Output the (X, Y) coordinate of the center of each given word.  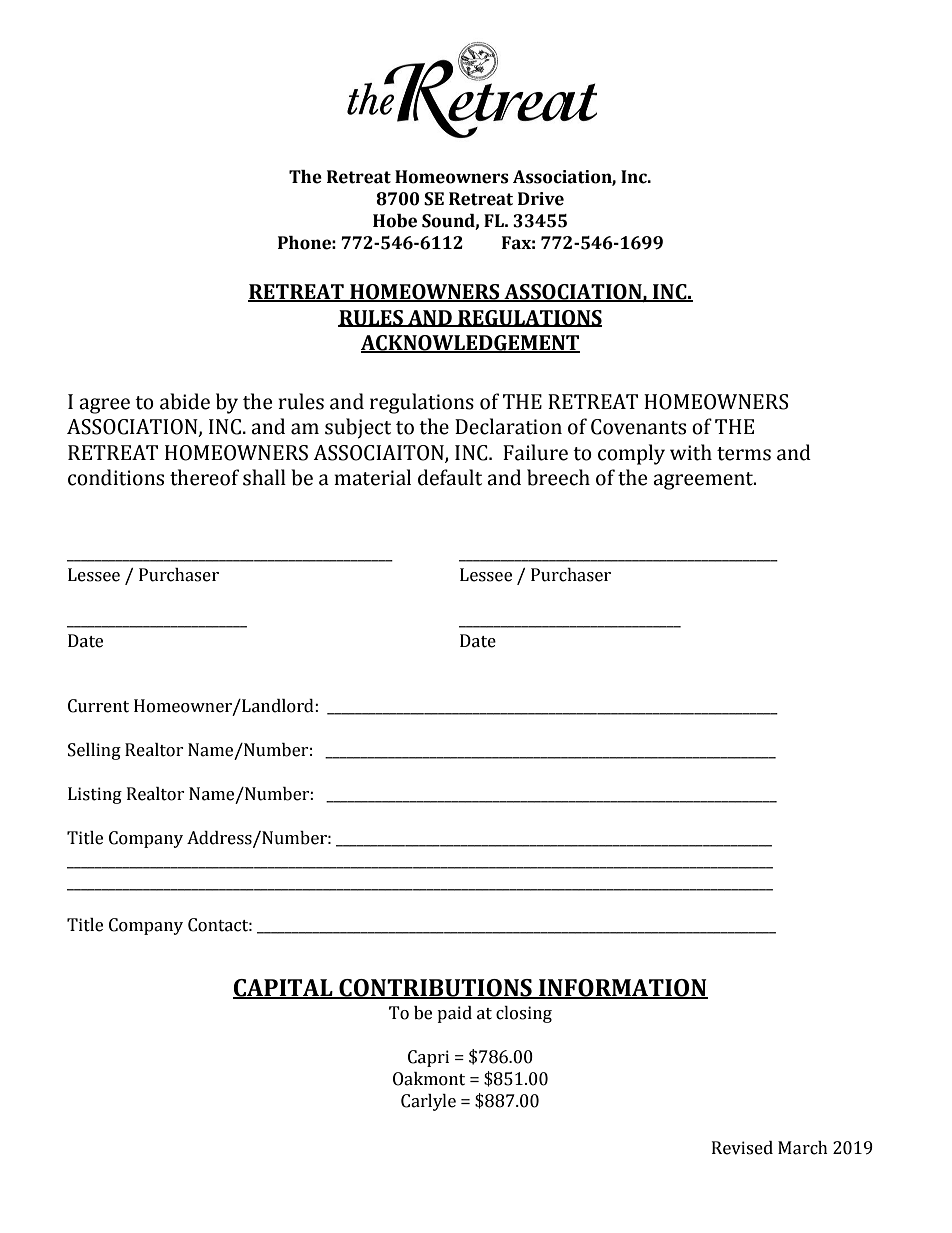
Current (98, 706)
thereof (204, 477)
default (450, 477)
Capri (428, 1058)
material (372, 477)
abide (185, 401)
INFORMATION (622, 988)
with (691, 452)
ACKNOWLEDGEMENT (470, 344)
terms (744, 454)
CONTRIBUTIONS (435, 988)
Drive (541, 199)
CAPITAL (284, 988)
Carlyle (428, 1102)
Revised (742, 1148)
